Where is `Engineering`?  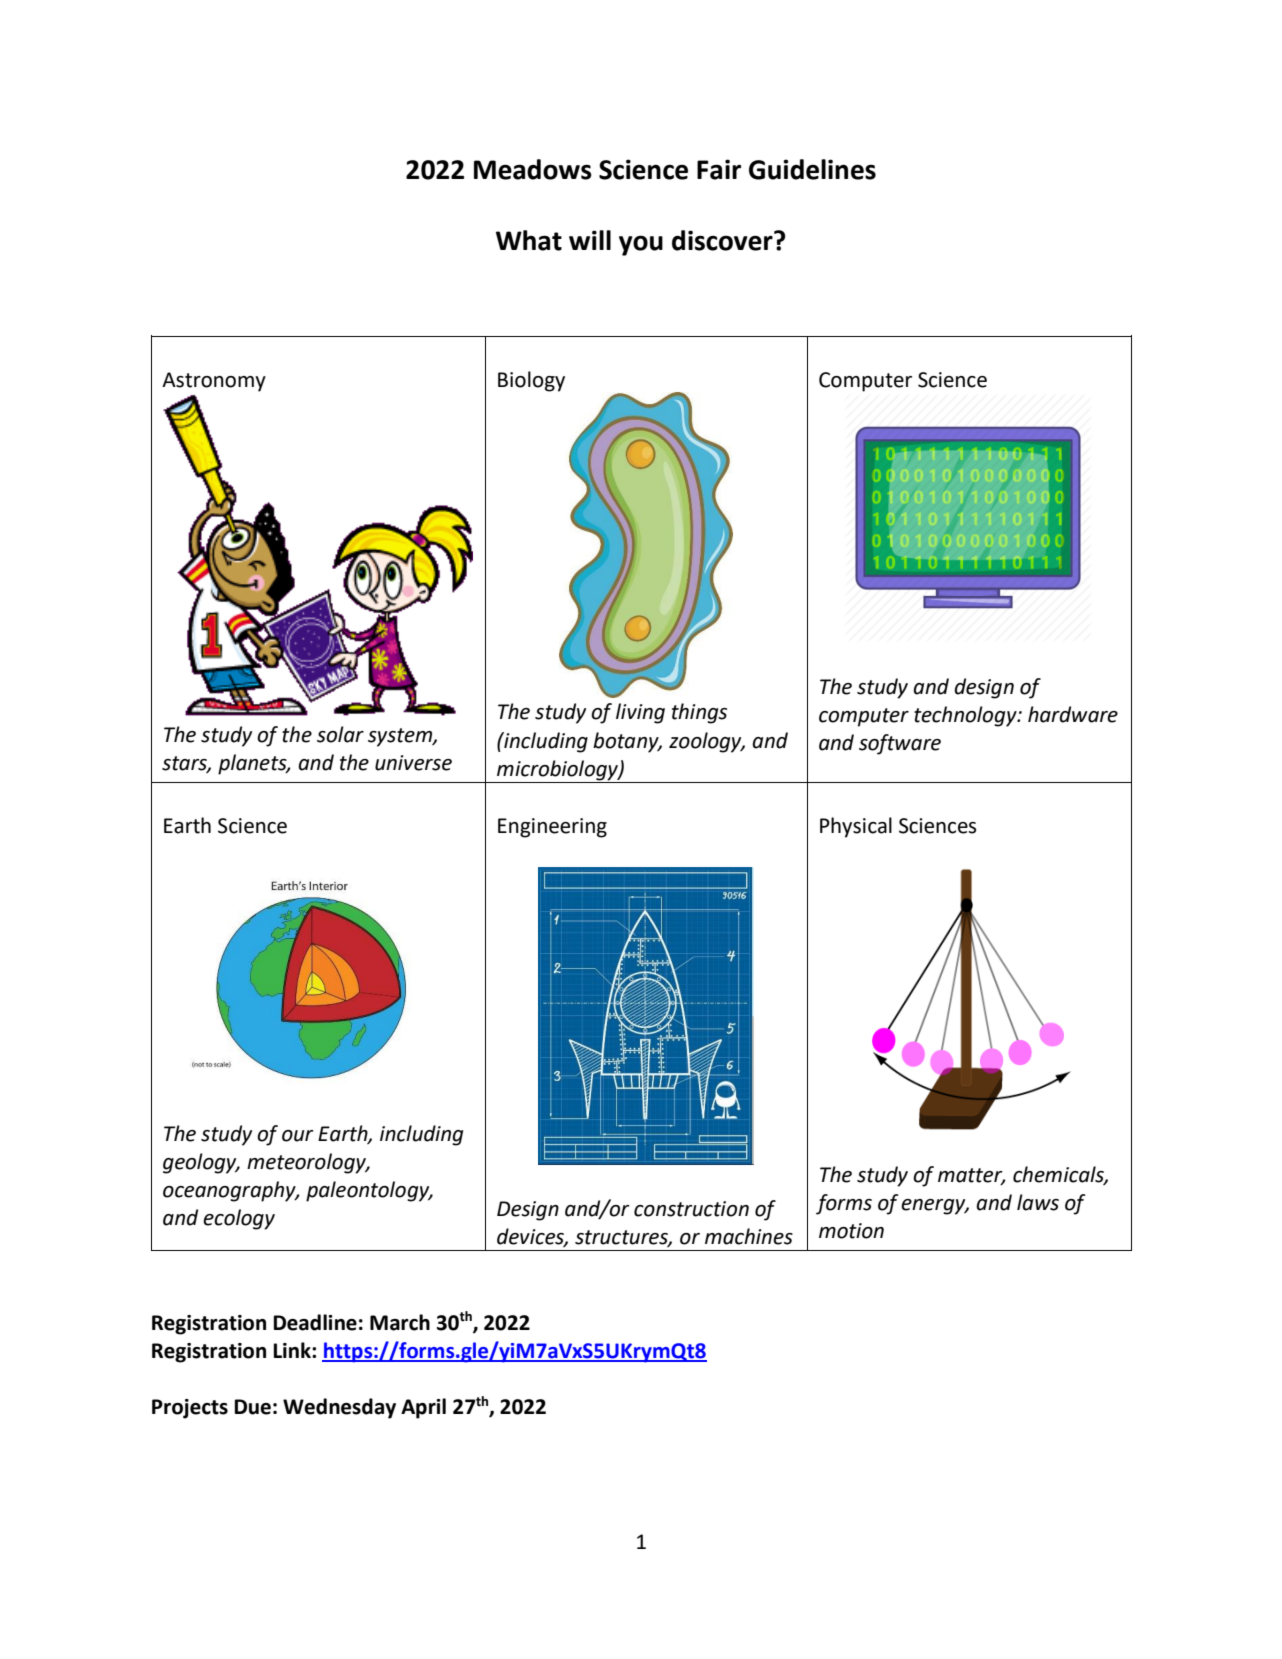
Engineering is located at coordinates (552, 828).
